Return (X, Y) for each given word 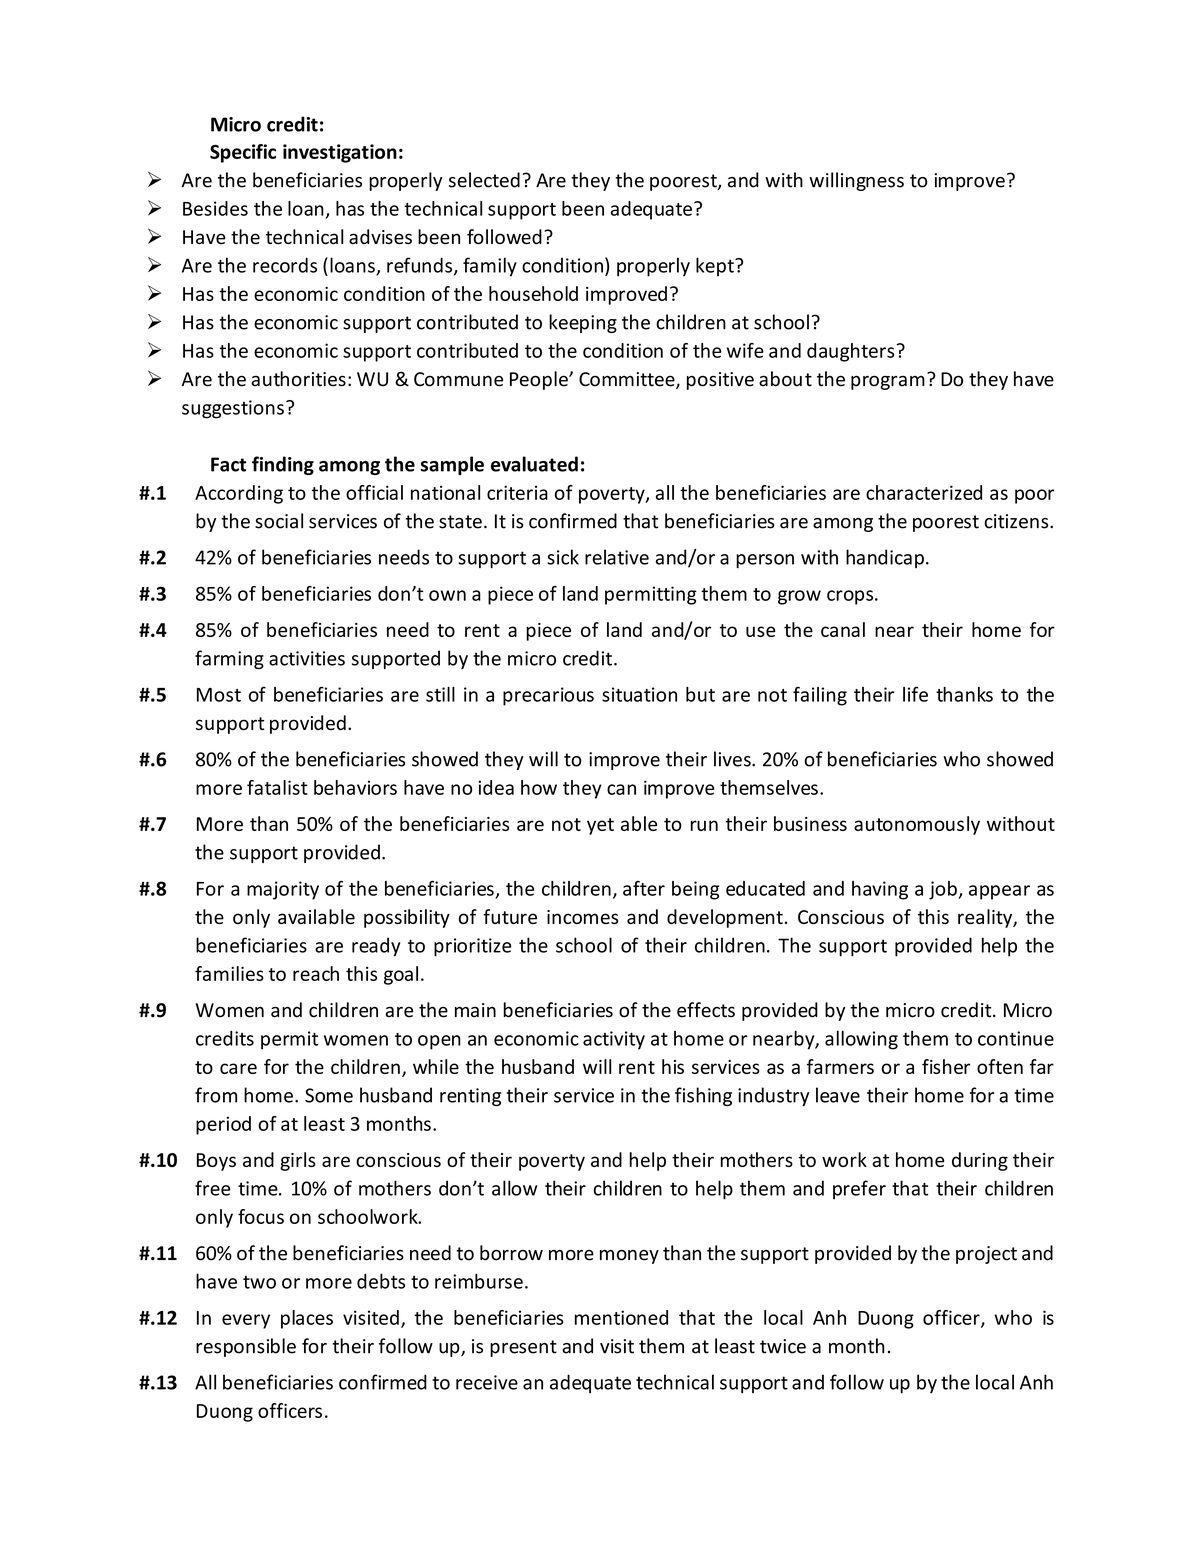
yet (600, 826)
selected (484, 180)
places (307, 1319)
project (986, 1255)
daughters (850, 352)
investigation (340, 153)
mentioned (621, 1317)
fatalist (277, 787)
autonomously (917, 825)
